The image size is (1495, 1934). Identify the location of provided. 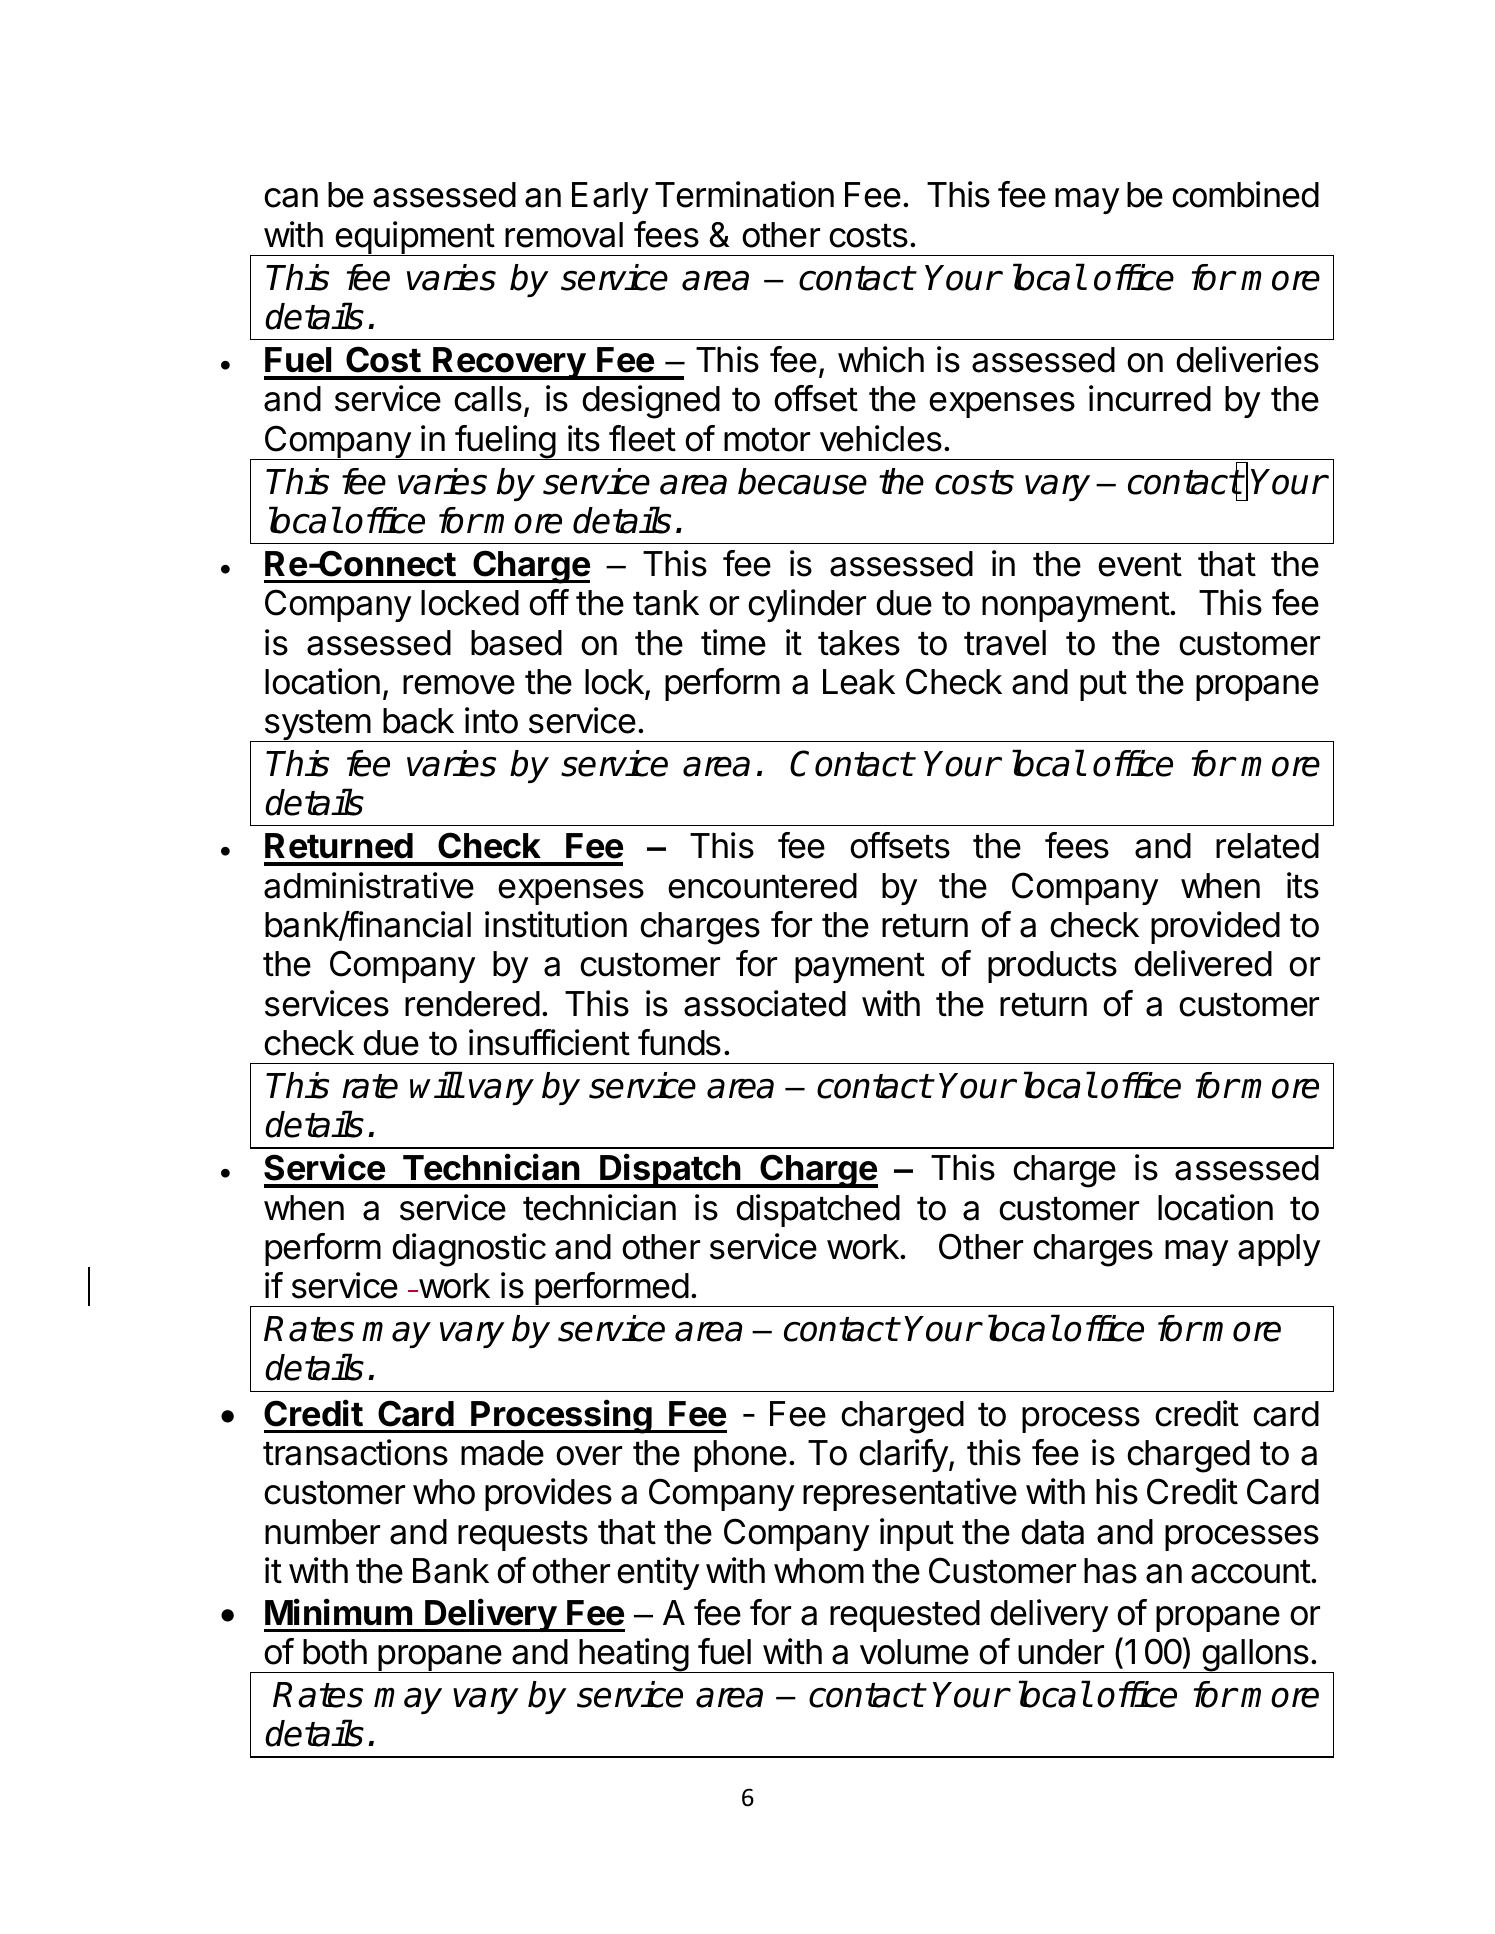
(1215, 927).
